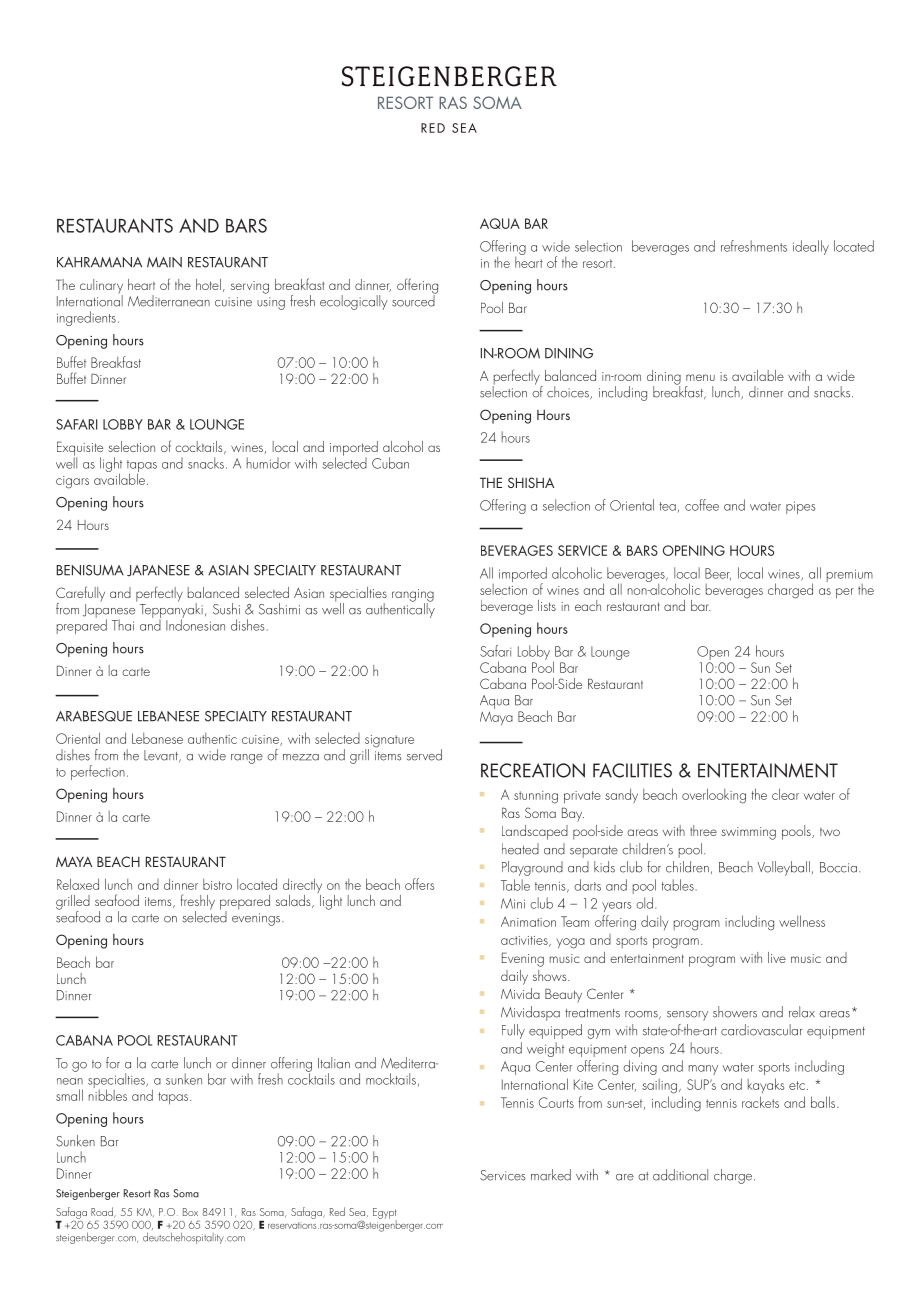  Describe the element at coordinates (190, 1212) in the screenshot. I see `Box` at that location.
